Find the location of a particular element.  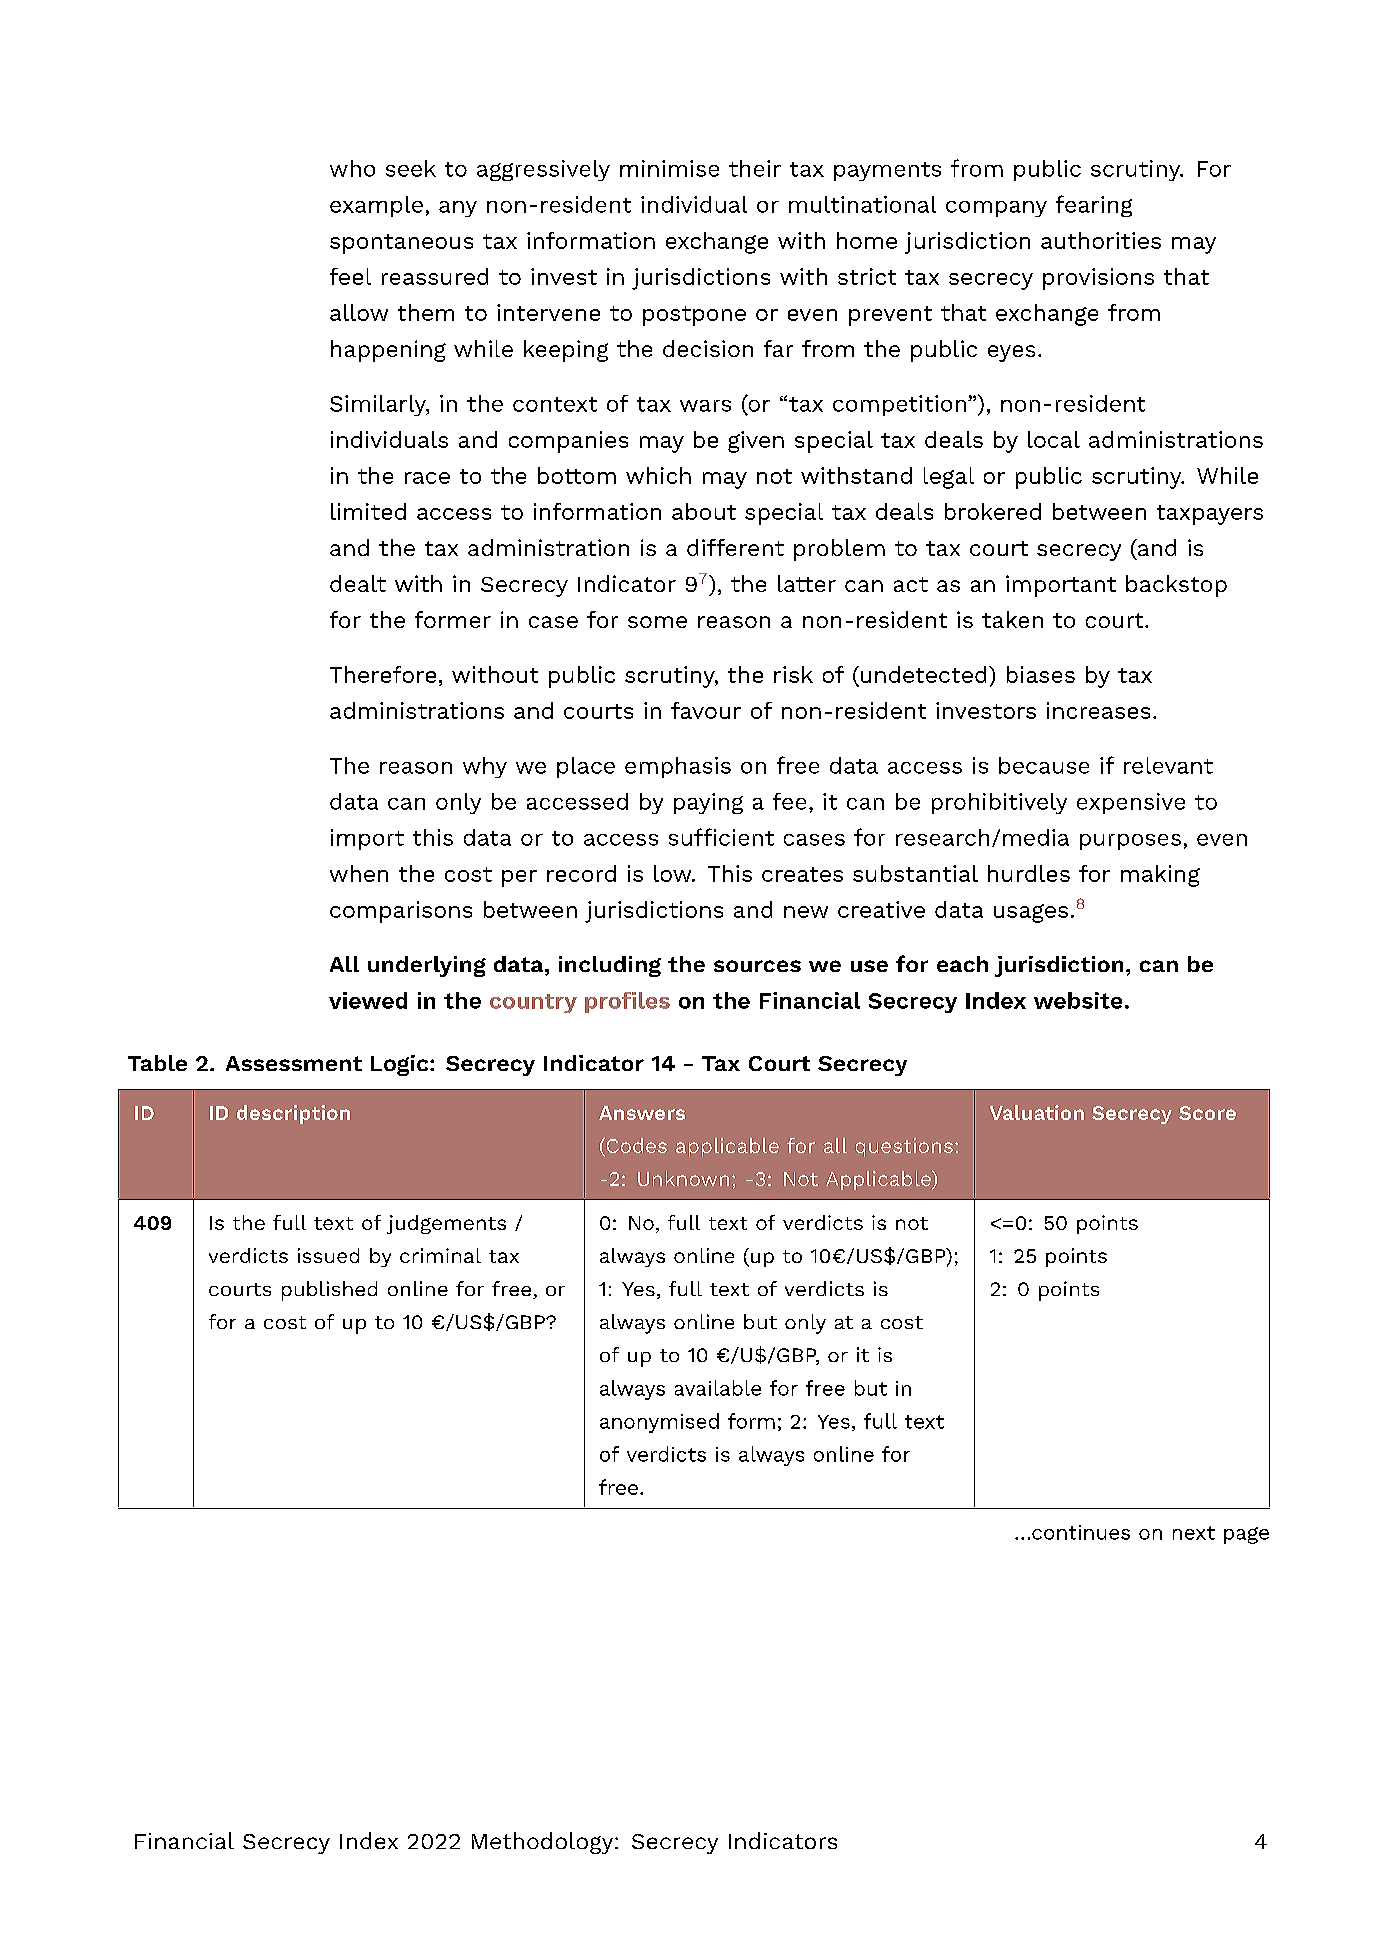

website is located at coordinates (1078, 1000).
